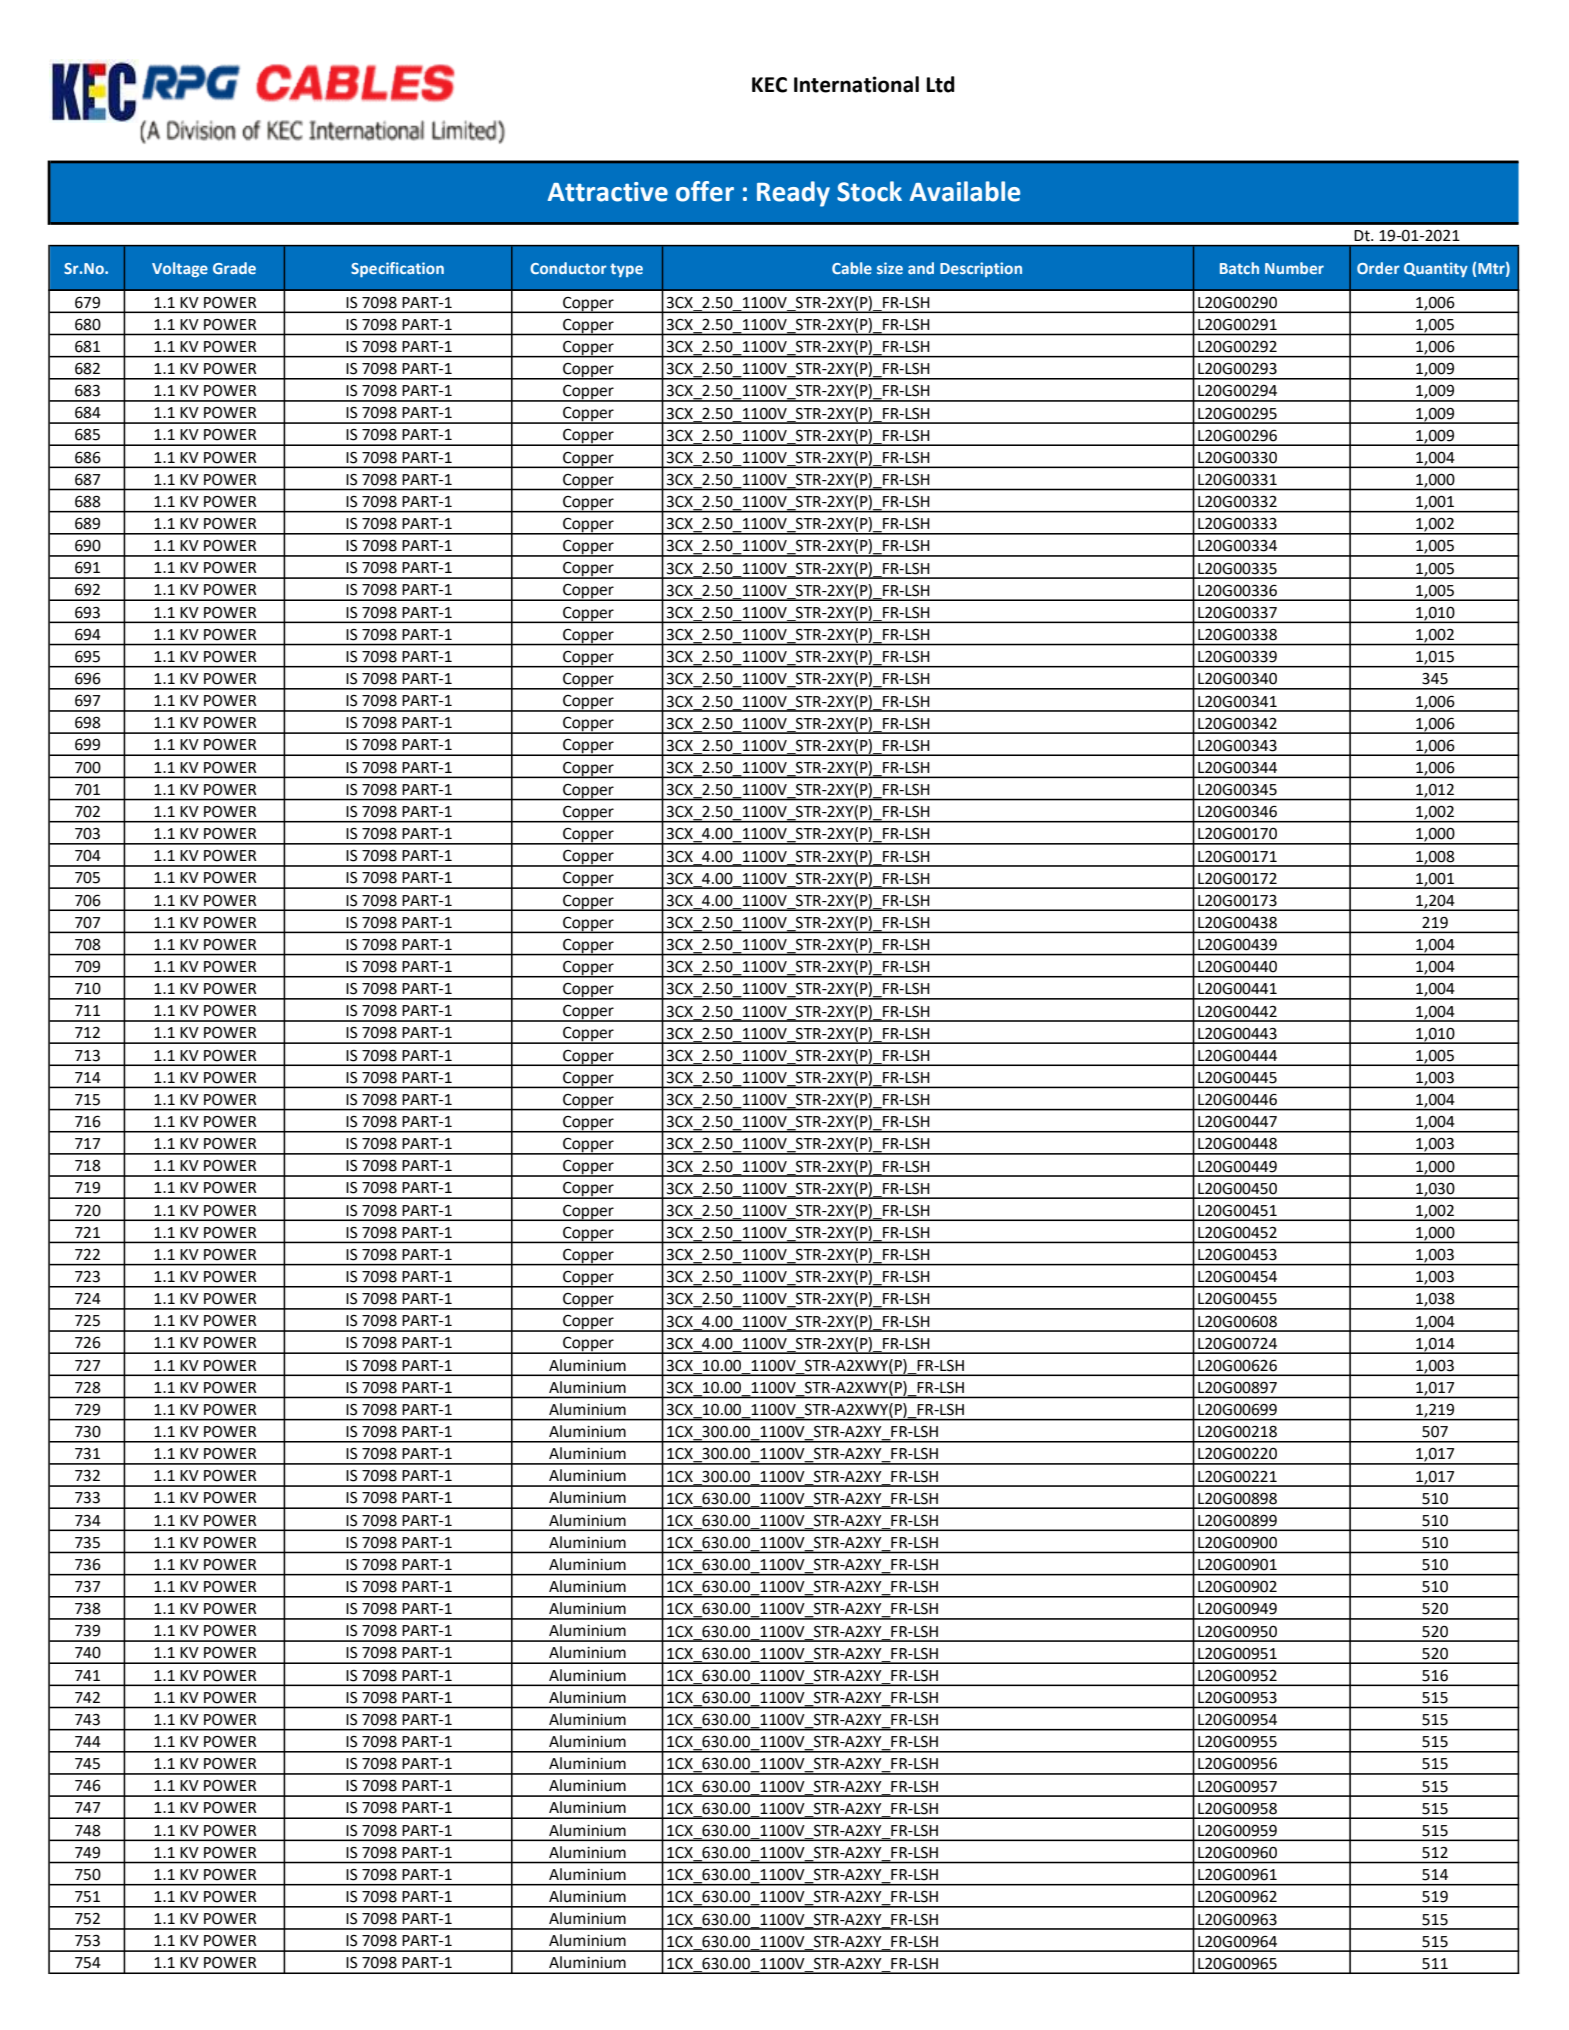 The height and width of the screenshot is (2030, 1569). Describe the element at coordinates (1378, 268) in the screenshot. I see `Order` at that location.
